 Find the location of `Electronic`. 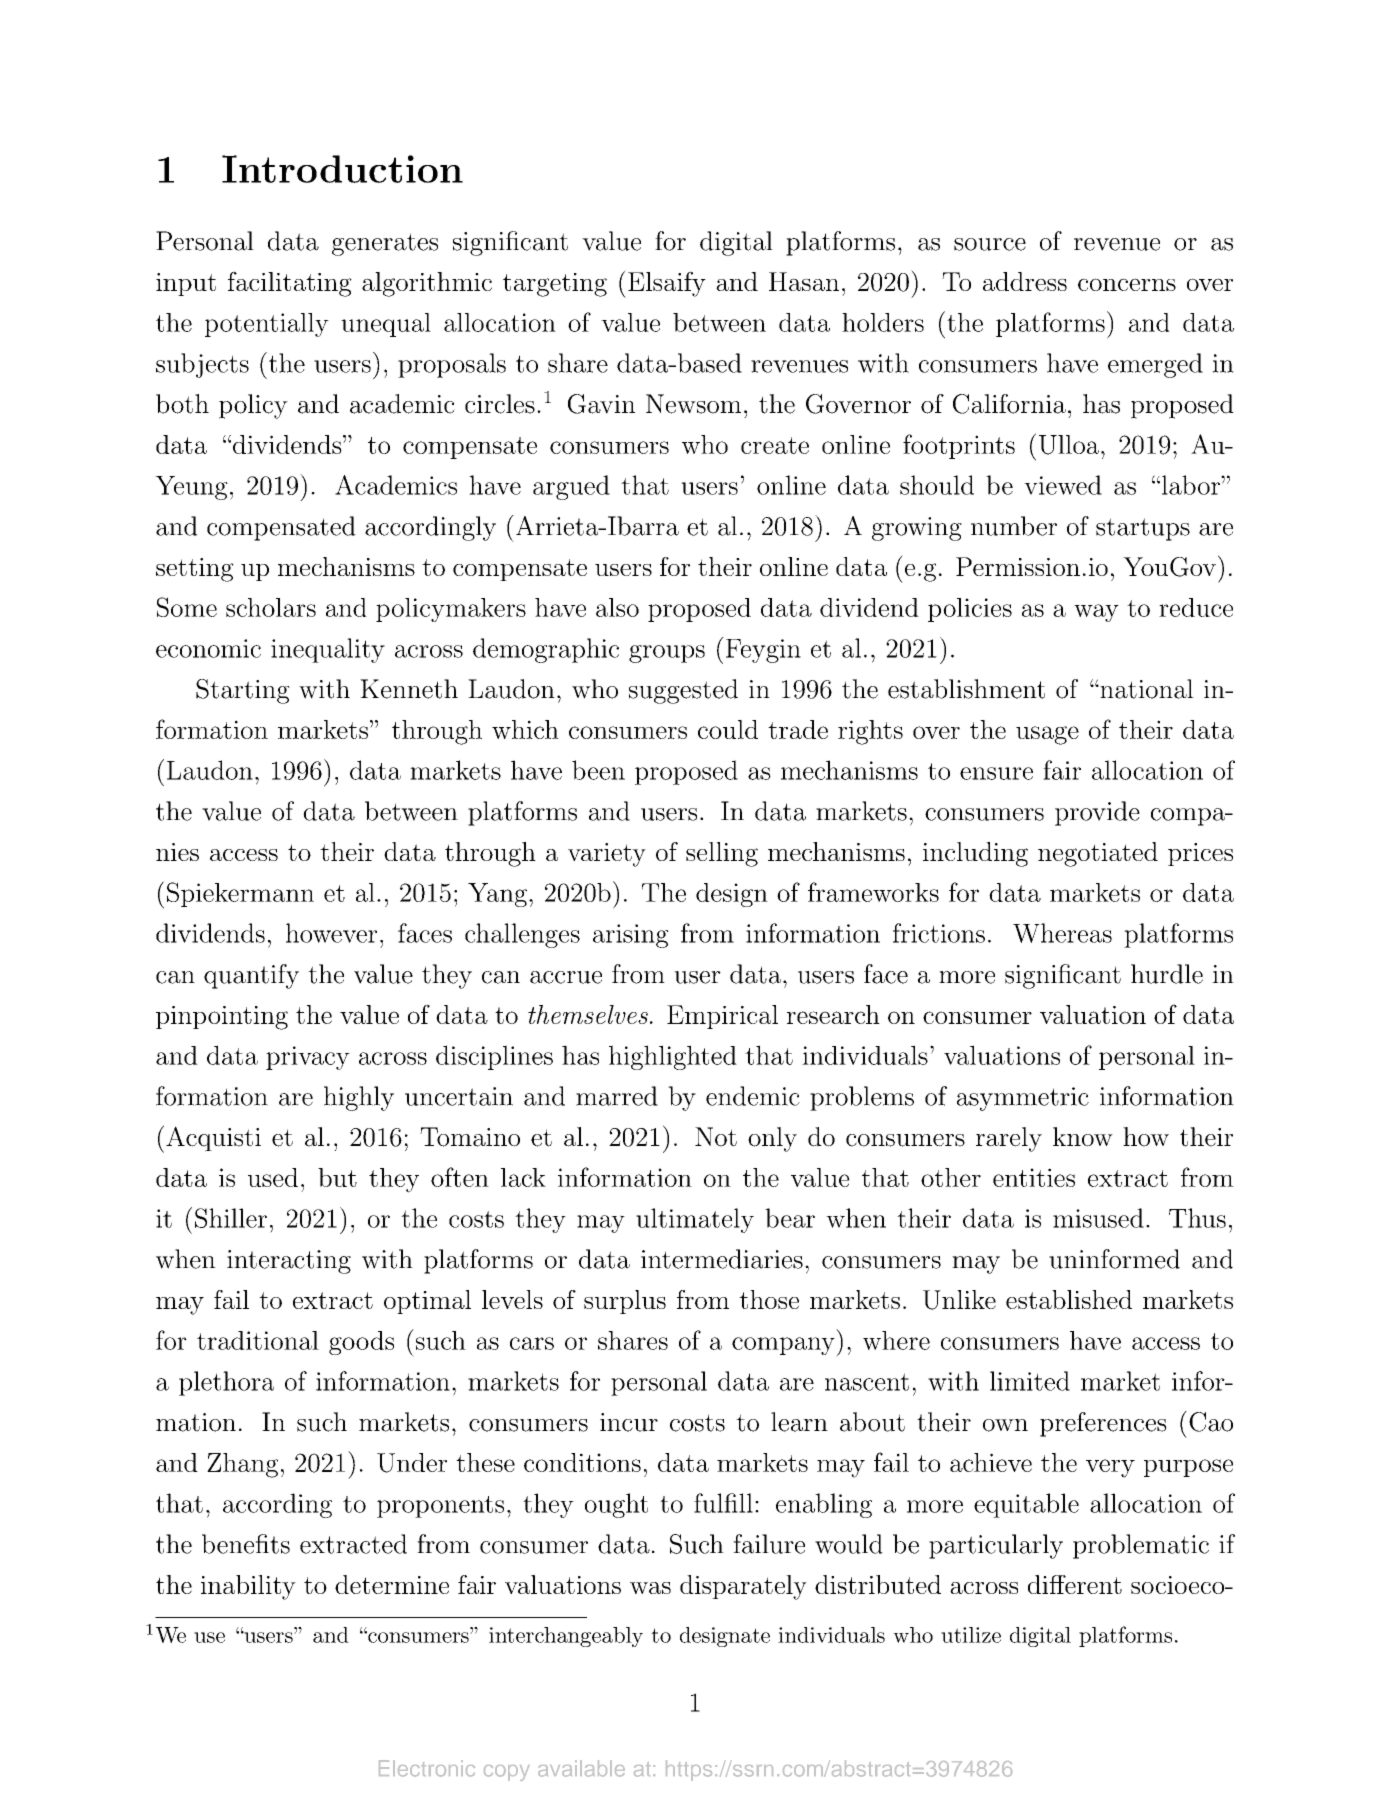

Electronic is located at coordinates (427, 1768).
